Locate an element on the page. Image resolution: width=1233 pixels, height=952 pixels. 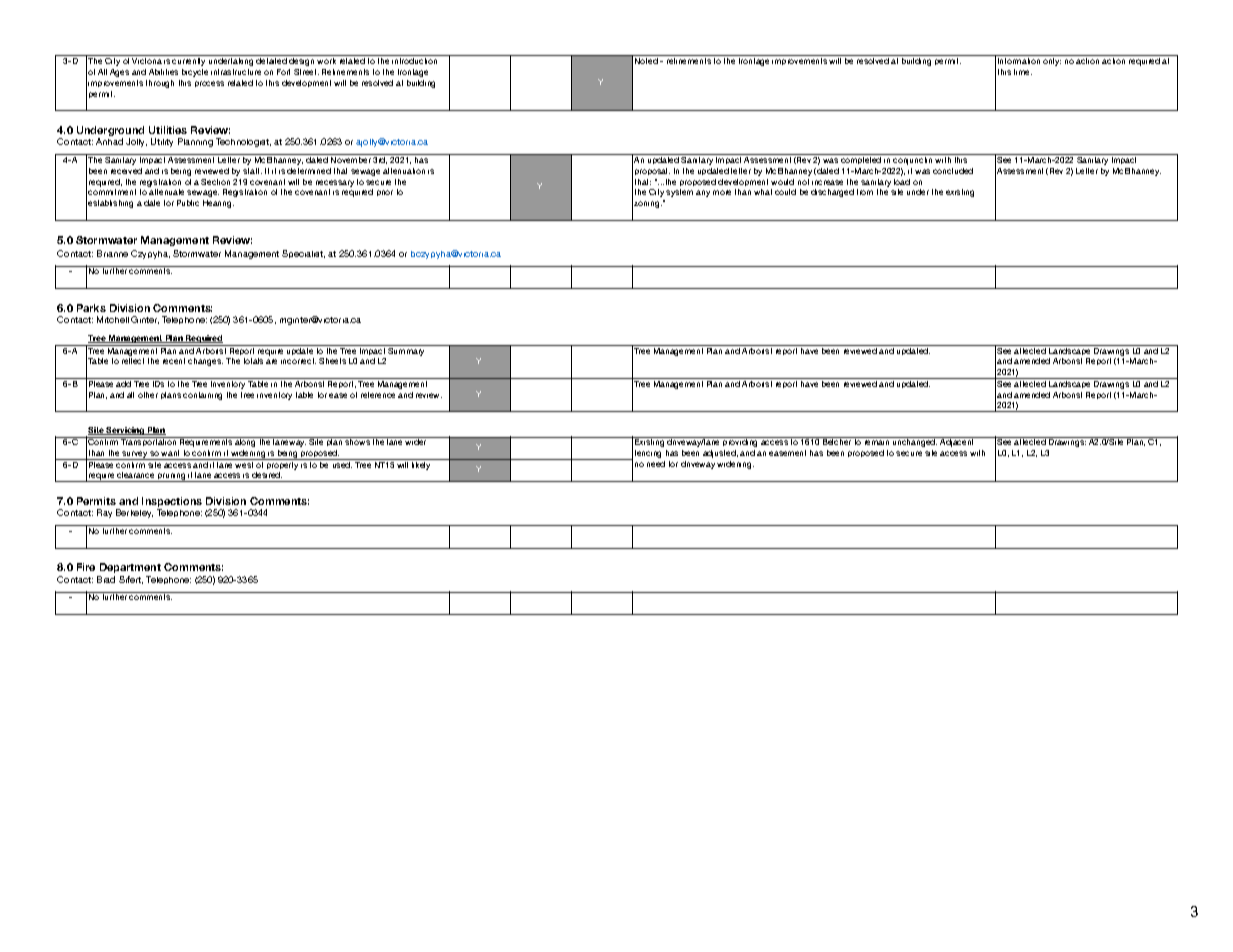
Mitchell is located at coordinates (113, 319).
